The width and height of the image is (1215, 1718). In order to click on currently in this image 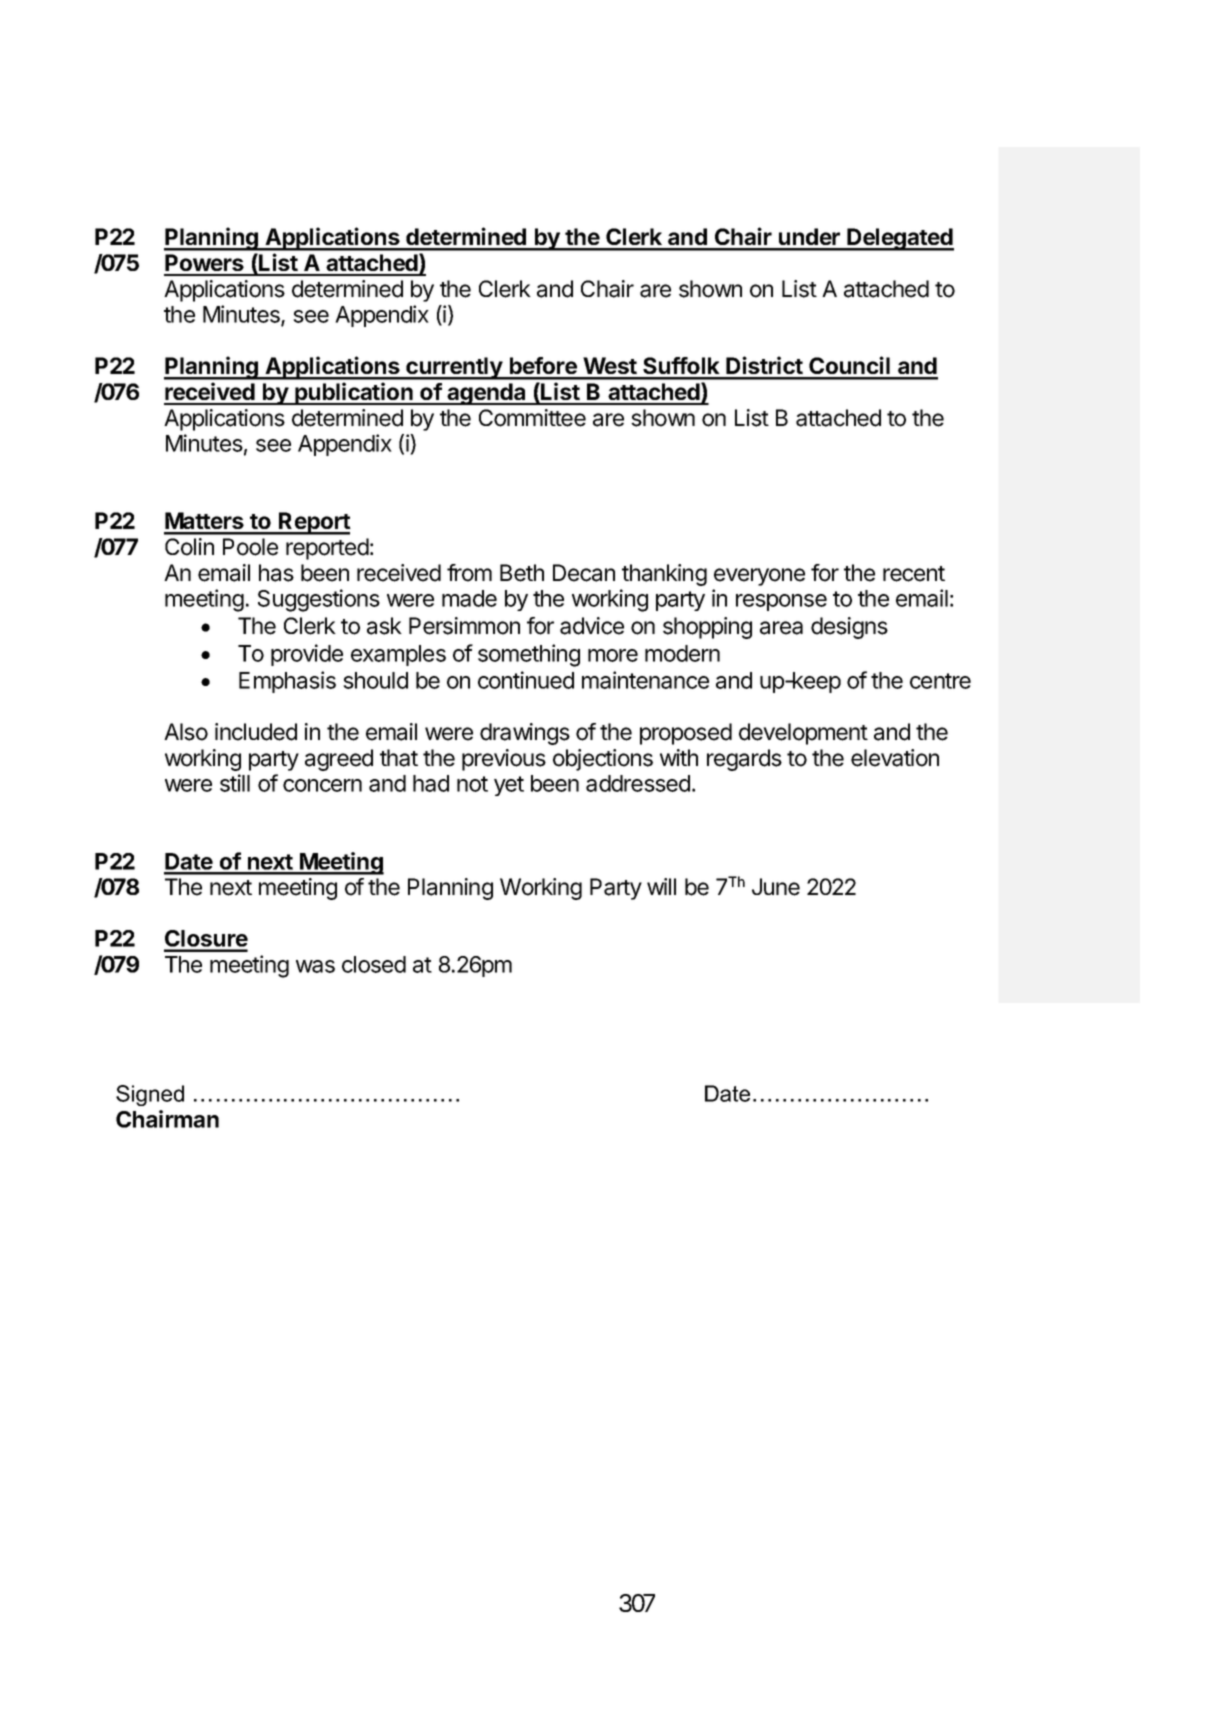, I will do `click(454, 368)`.
